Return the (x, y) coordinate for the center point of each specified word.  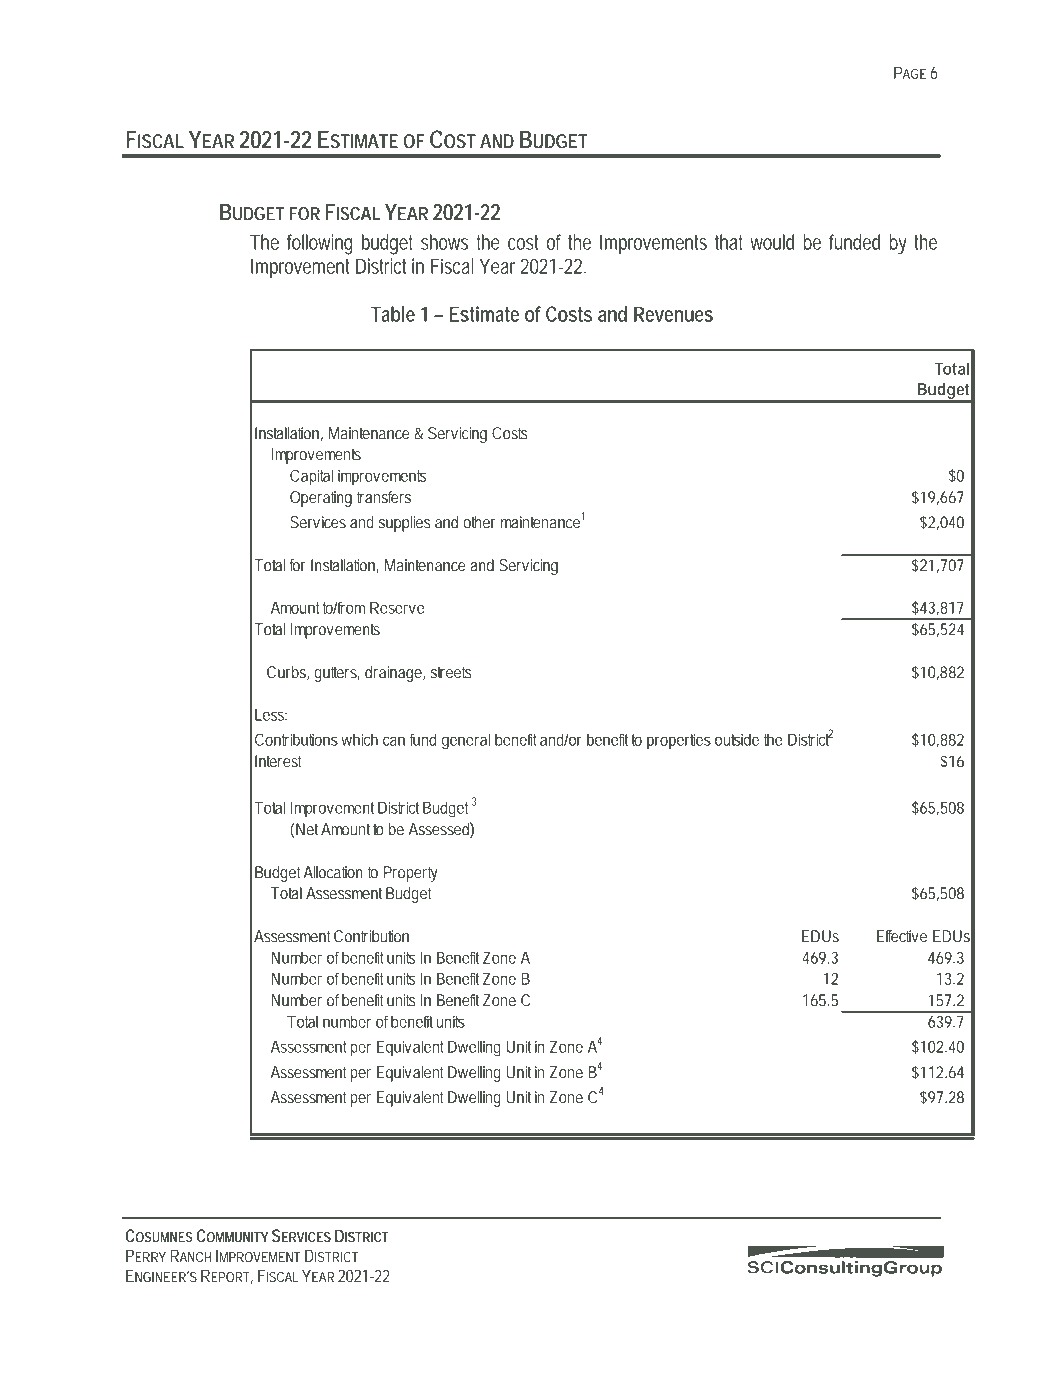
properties (679, 741)
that (729, 242)
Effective (902, 936)
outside (737, 739)
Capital (311, 477)
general (466, 741)
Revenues (673, 314)
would (772, 242)
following (320, 244)
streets (451, 672)
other (479, 522)
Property (411, 874)
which (359, 739)
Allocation (333, 872)
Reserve (397, 608)
